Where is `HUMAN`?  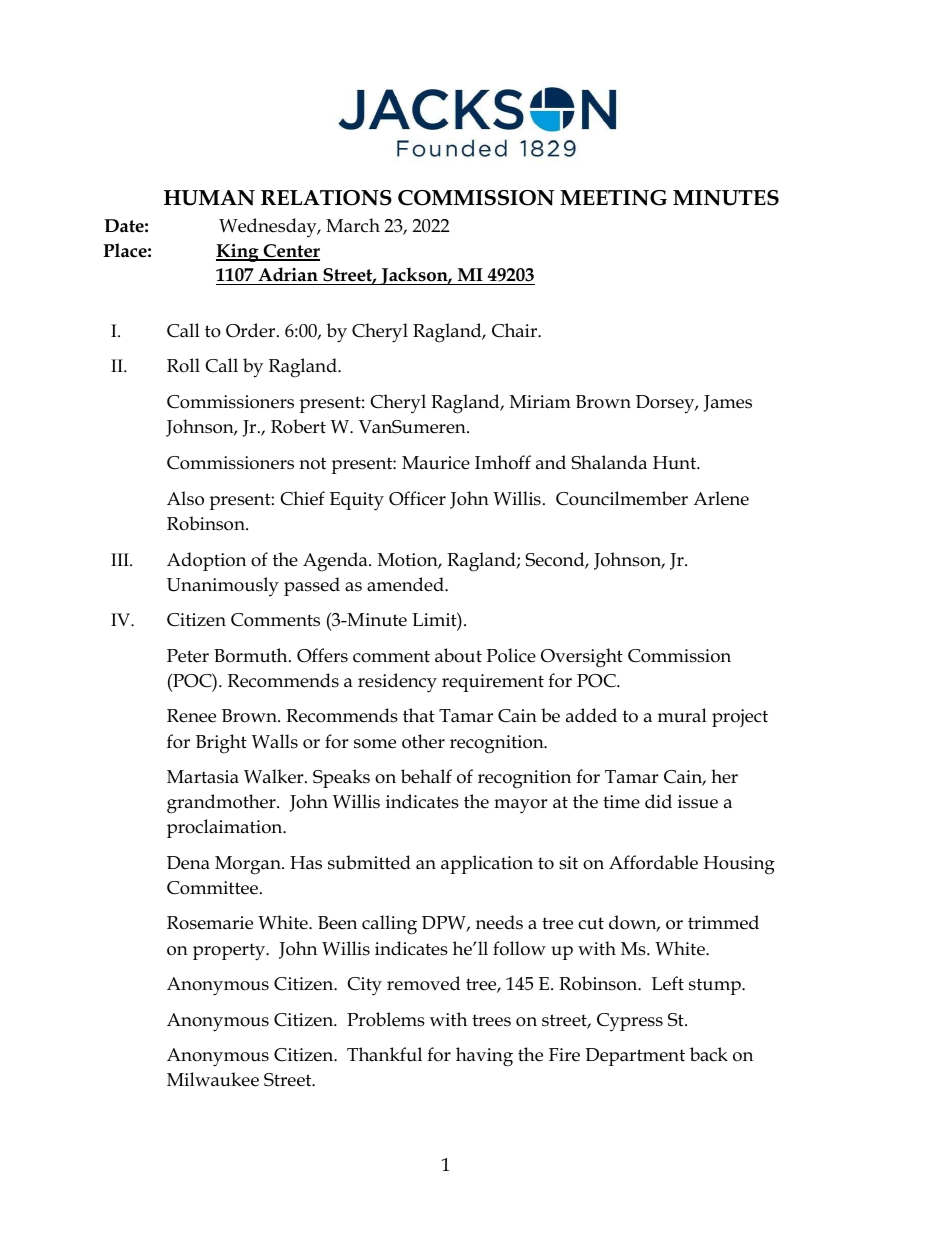
HUMAN is located at coordinates (209, 198).
